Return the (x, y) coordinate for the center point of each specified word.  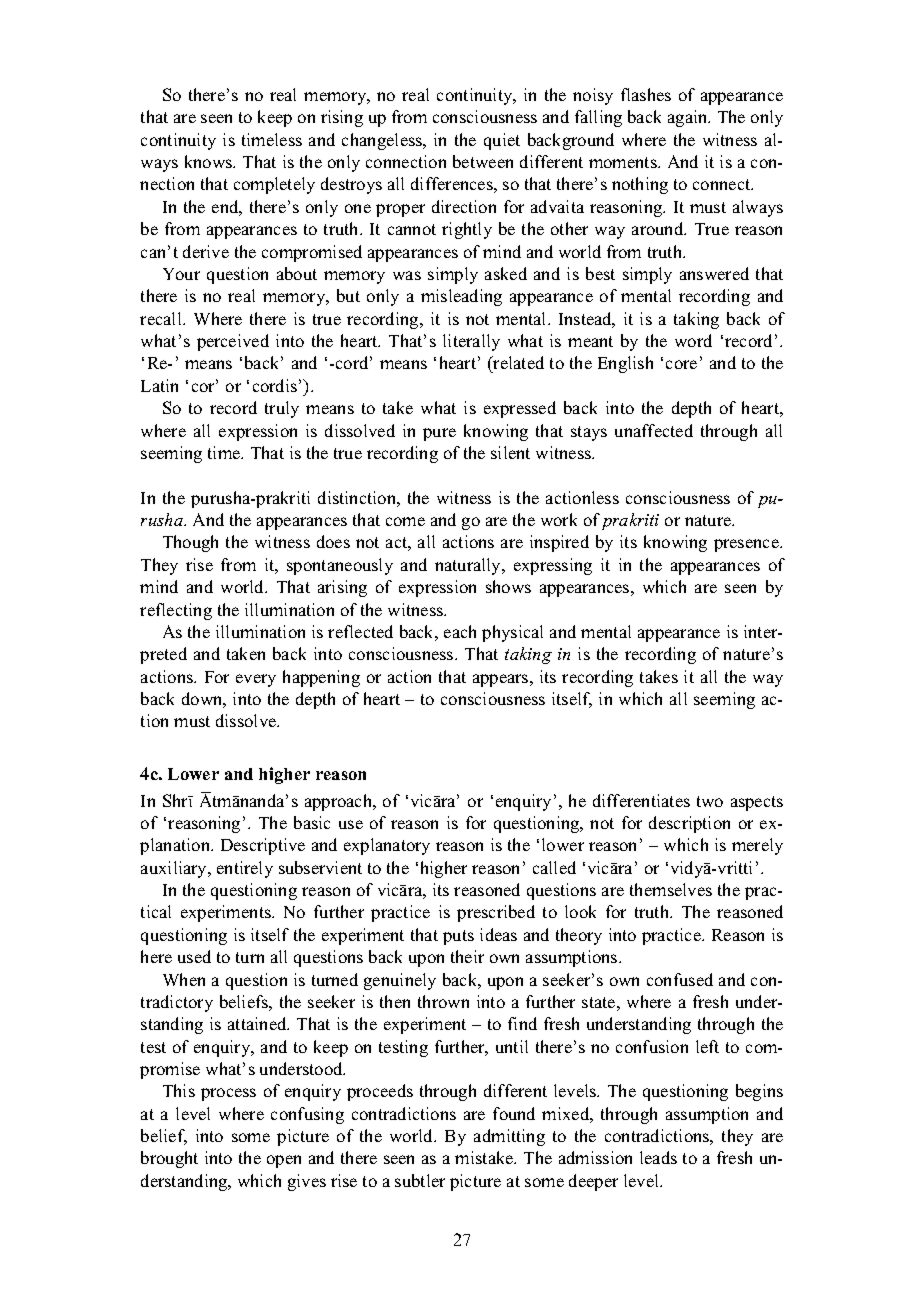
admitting (509, 1137)
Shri (178, 800)
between (483, 161)
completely (274, 185)
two (710, 801)
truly (282, 409)
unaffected (654, 430)
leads (658, 1157)
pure (439, 434)
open (284, 1161)
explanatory (387, 846)
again (689, 118)
